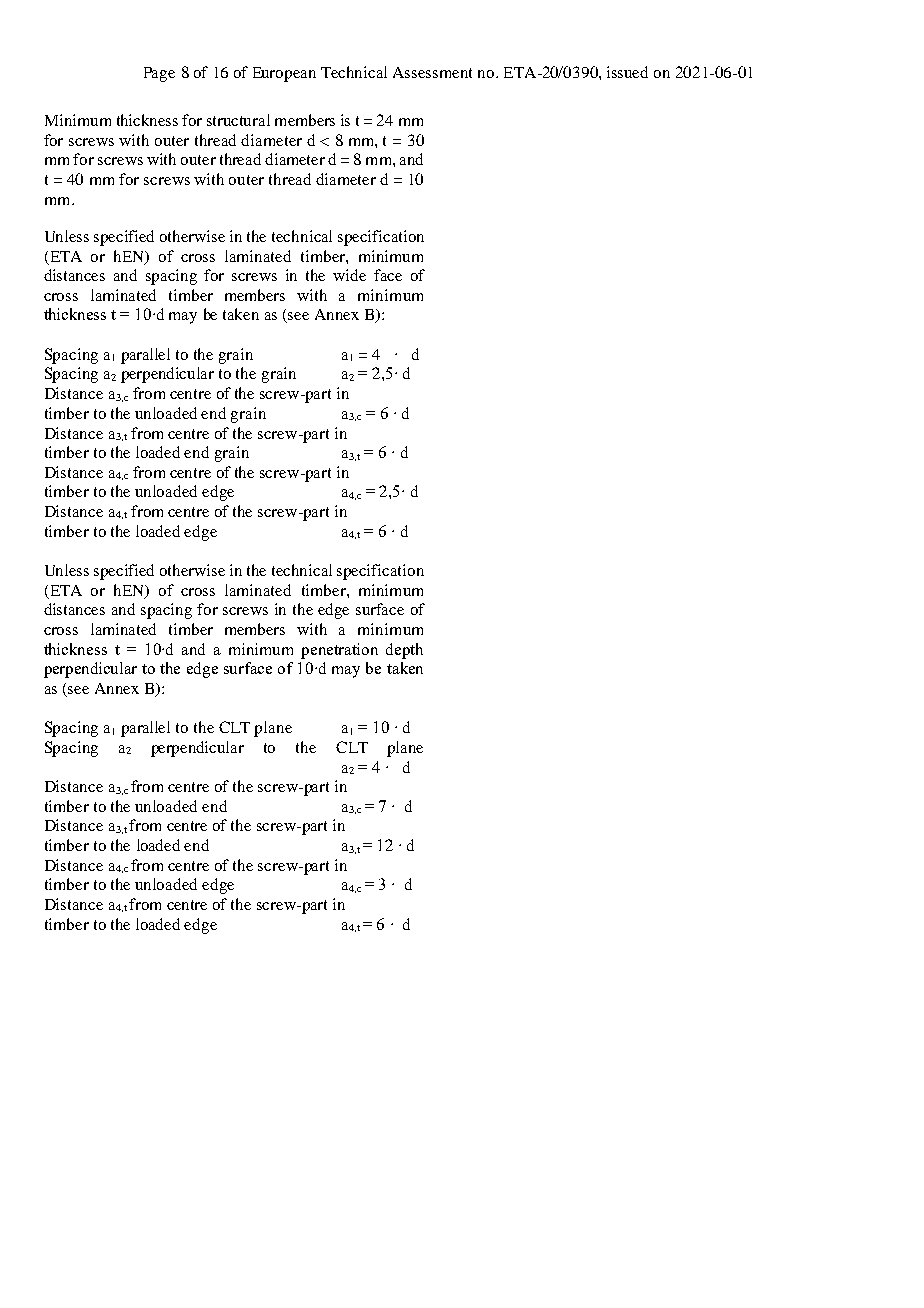 The image size is (924, 1308). I want to click on wide, so click(349, 275).
